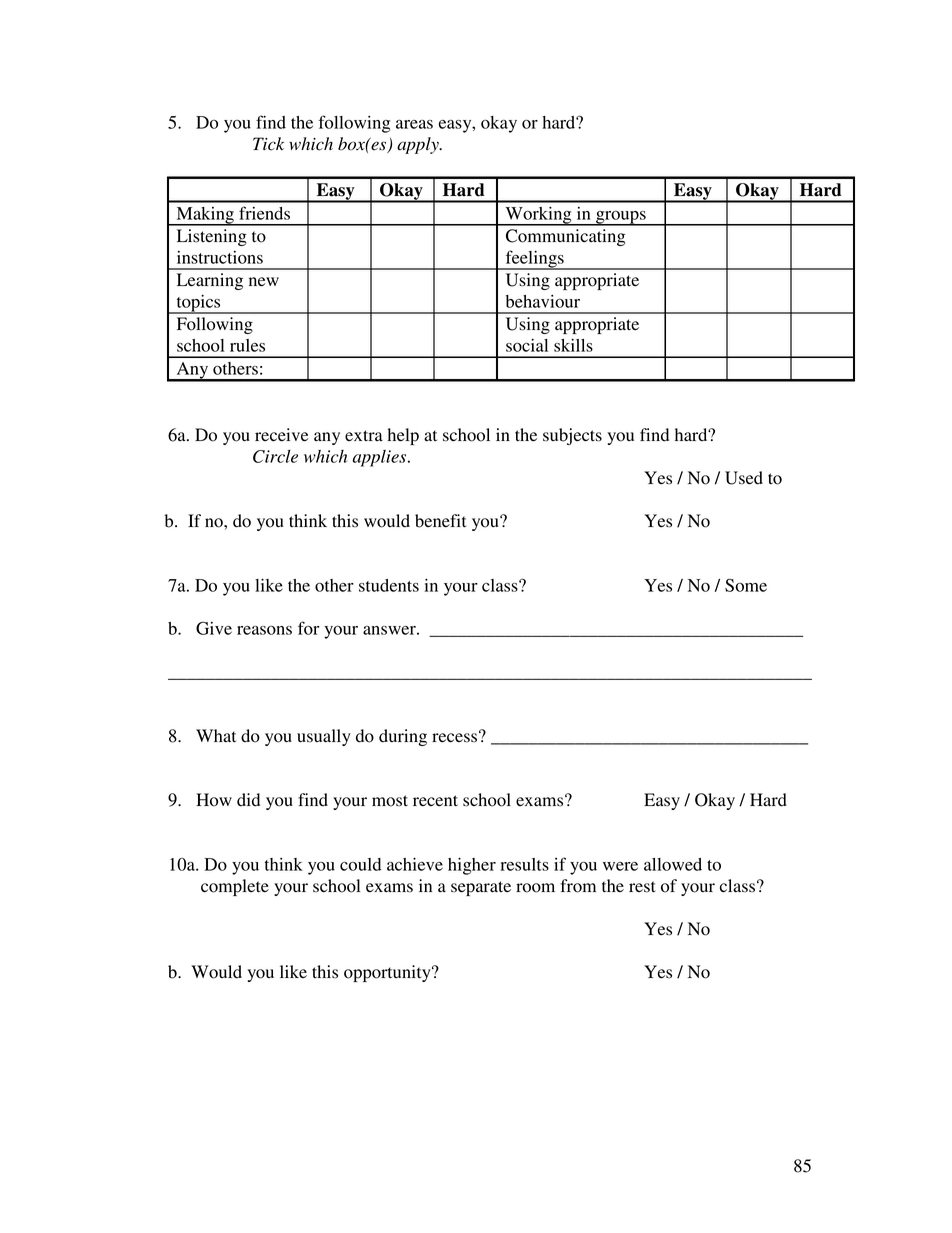 The width and height of the image is (952, 1233). I want to click on Some, so click(746, 585).
